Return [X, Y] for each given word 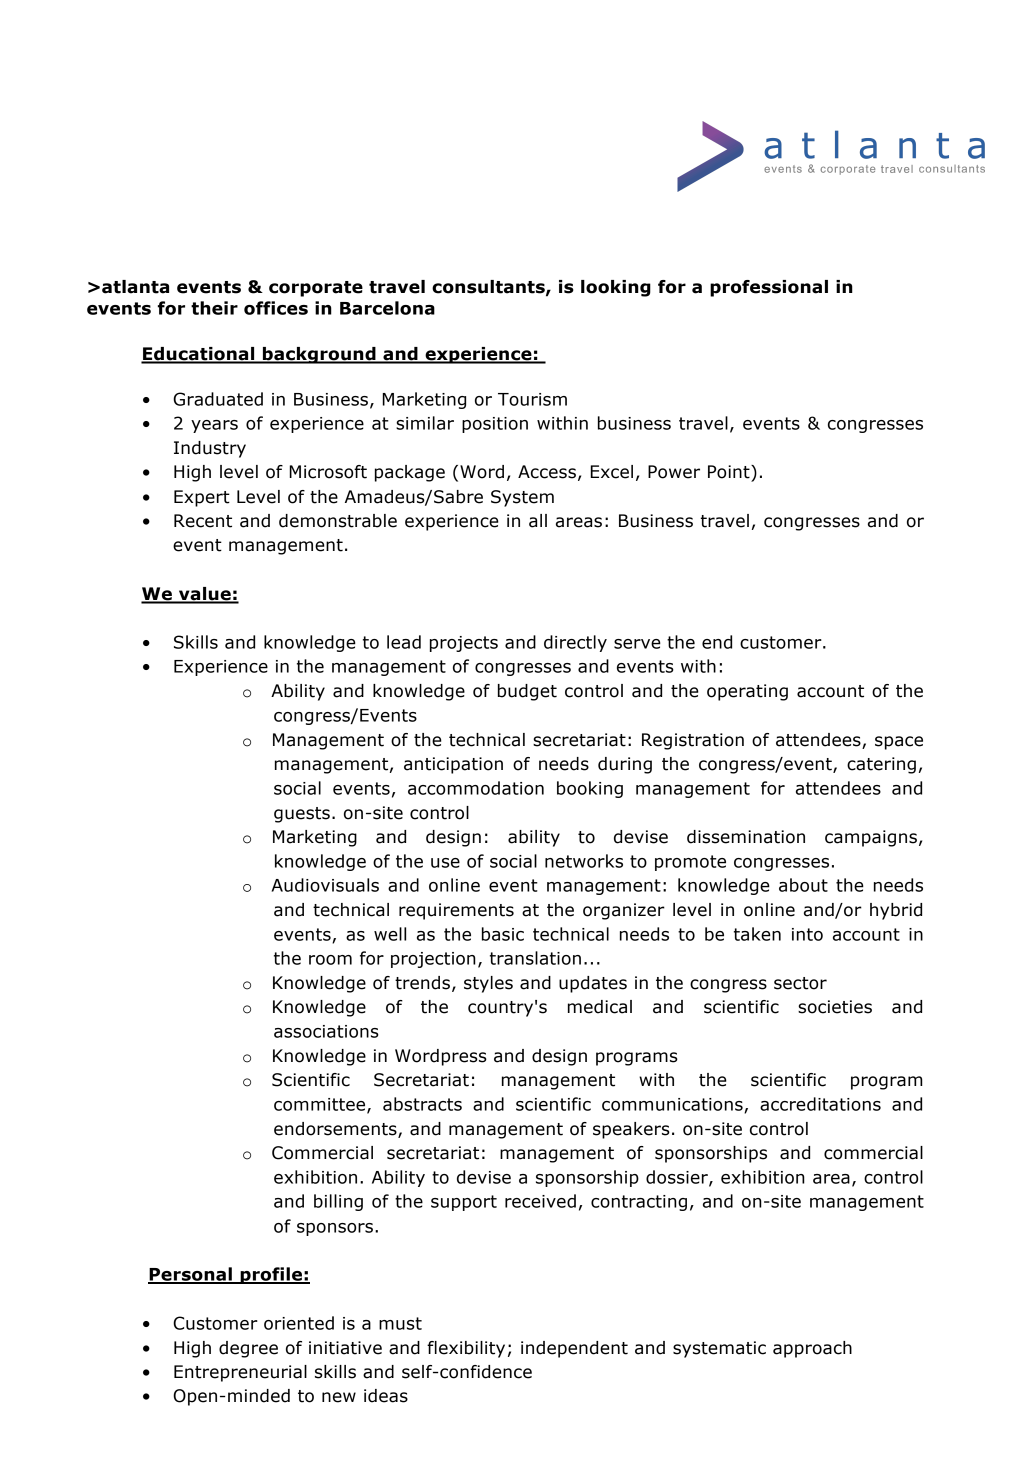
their [214, 308]
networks [584, 861]
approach [812, 1349]
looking [616, 288]
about [803, 885]
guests [302, 815]
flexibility [466, 1349]
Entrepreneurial [240, 1373]
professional [769, 288]
